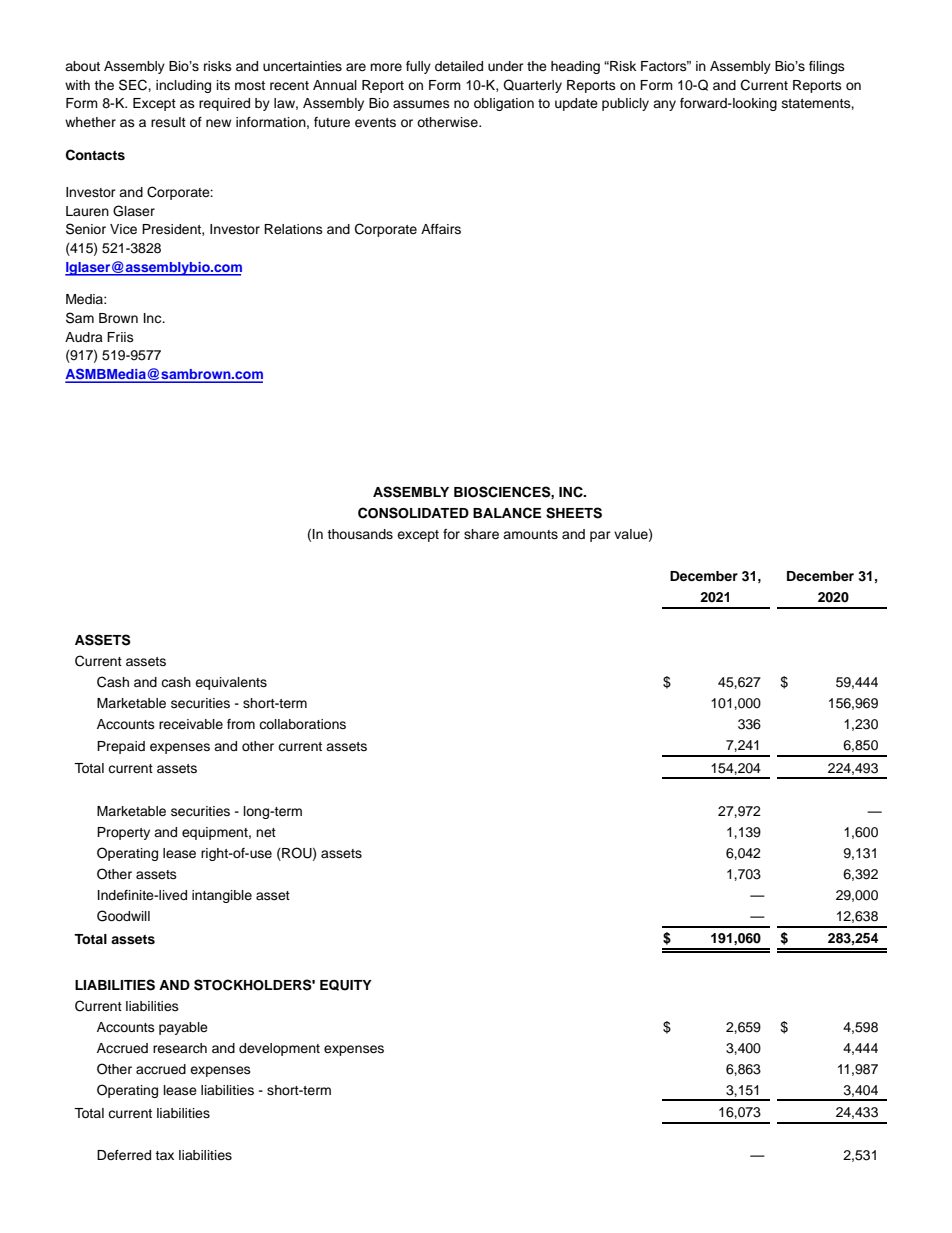  What do you see at coordinates (664, 105) in the screenshot?
I see `any` at bounding box center [664, 105].
